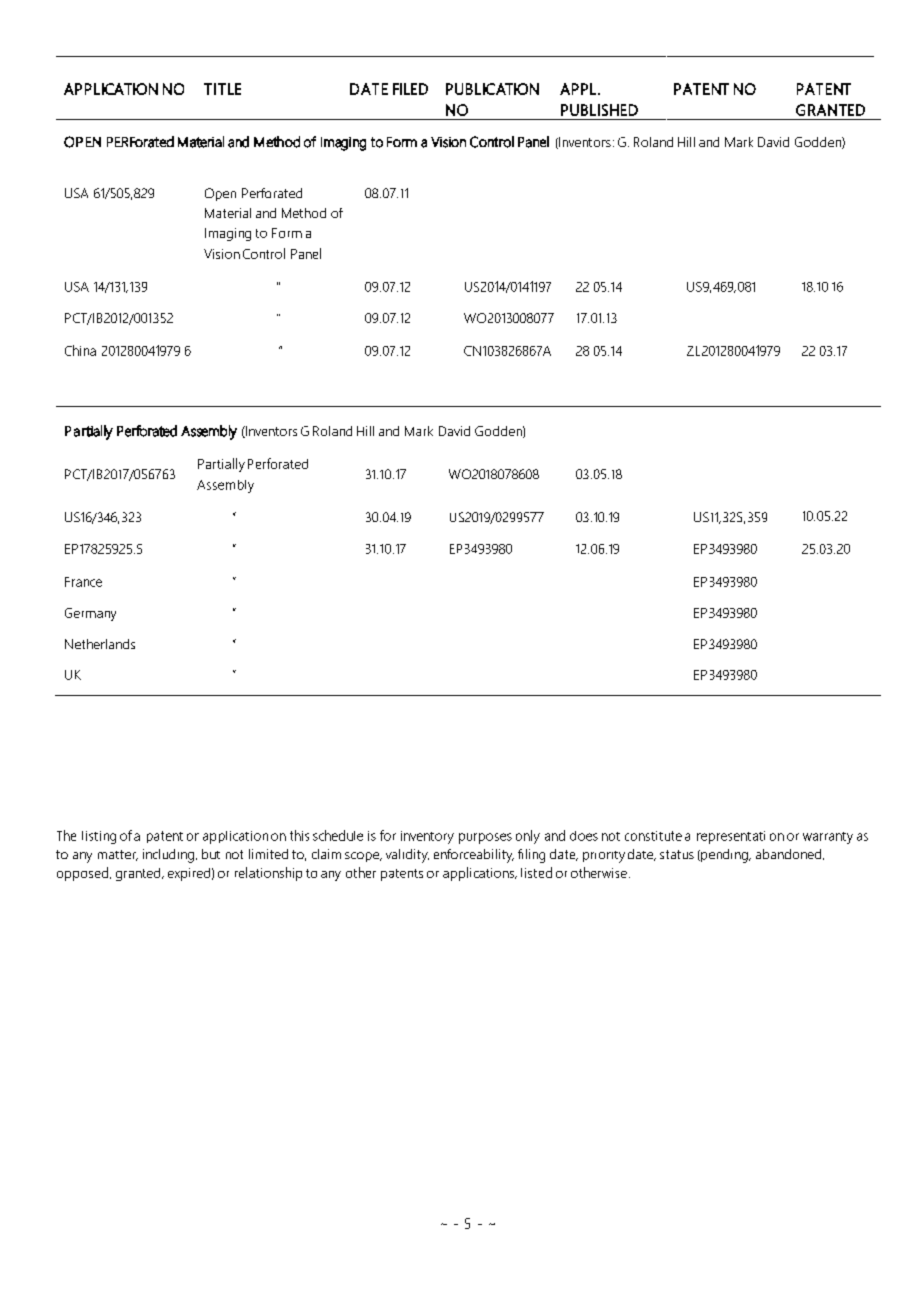 The height and width of the document is (1308, 924). I want to click on warranty, so click(828, 838).
